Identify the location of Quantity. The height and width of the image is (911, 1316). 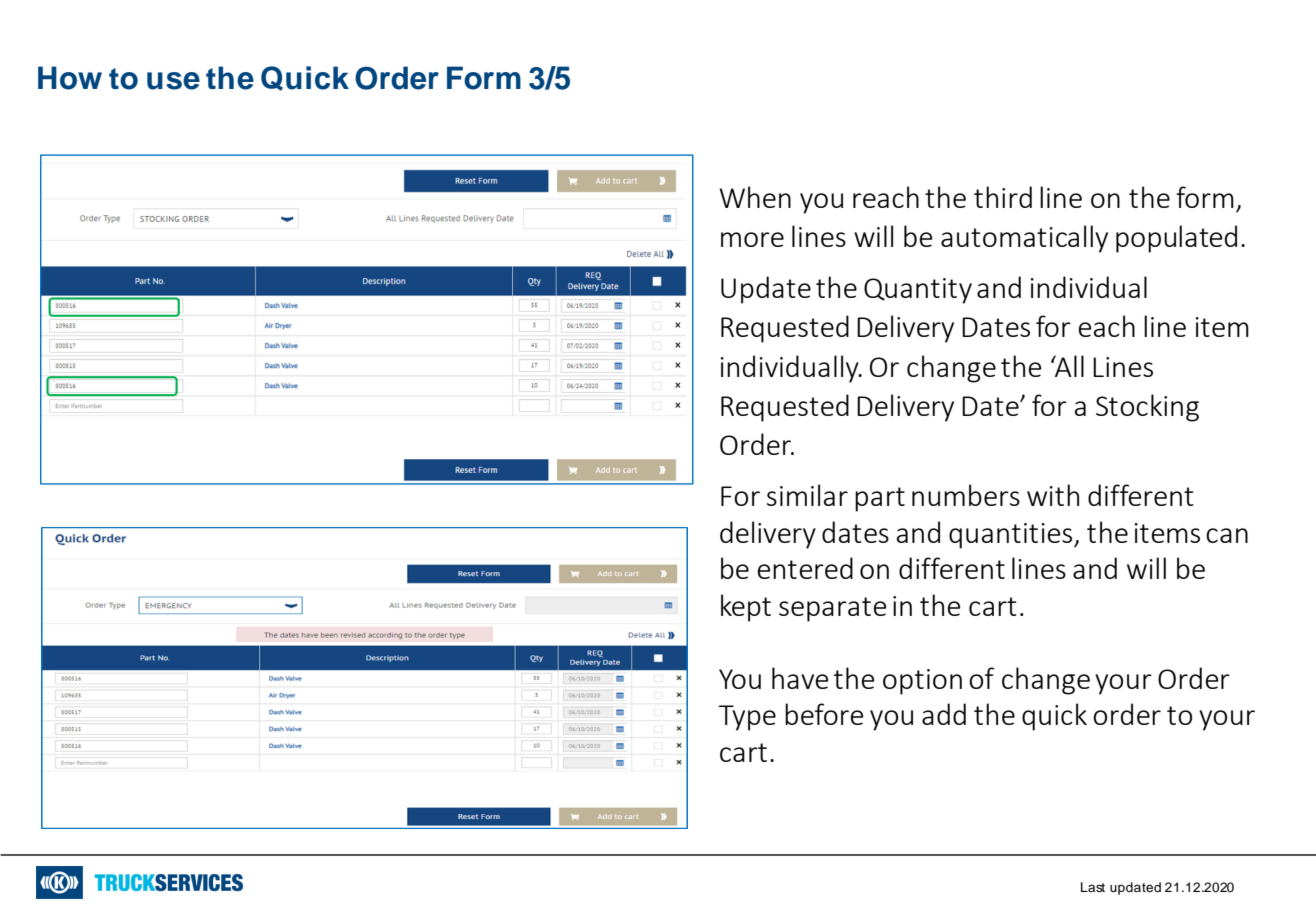
(918, 291).
